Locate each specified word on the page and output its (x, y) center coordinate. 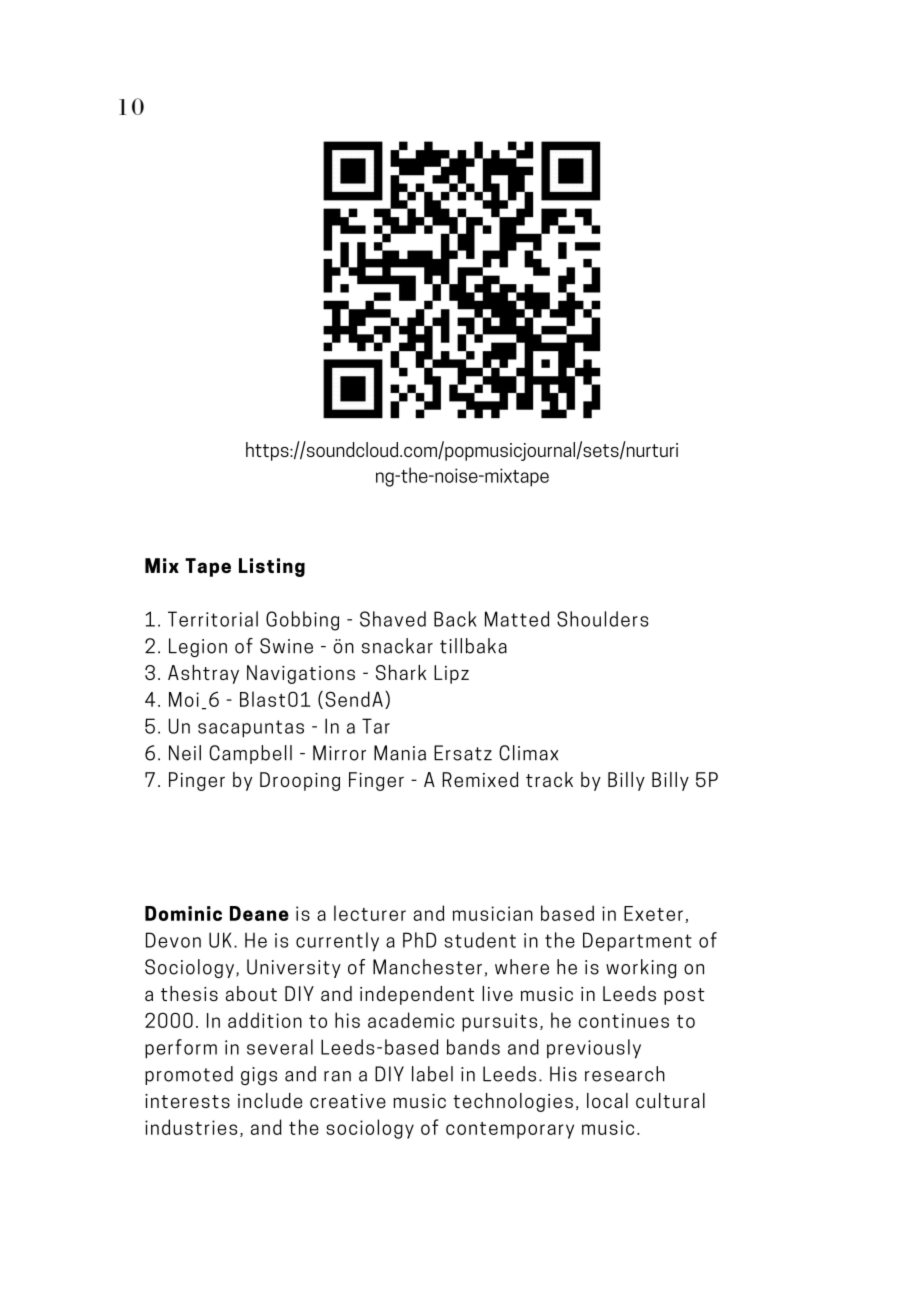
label (432, 1074)
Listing (272, 567)
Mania (400, 753)
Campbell (250, 754)
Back (455, 619)
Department (637, 942)
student (480, 940)
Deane (259, 913)
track (549, 779)
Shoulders (603, 619)
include (270, 1100)
